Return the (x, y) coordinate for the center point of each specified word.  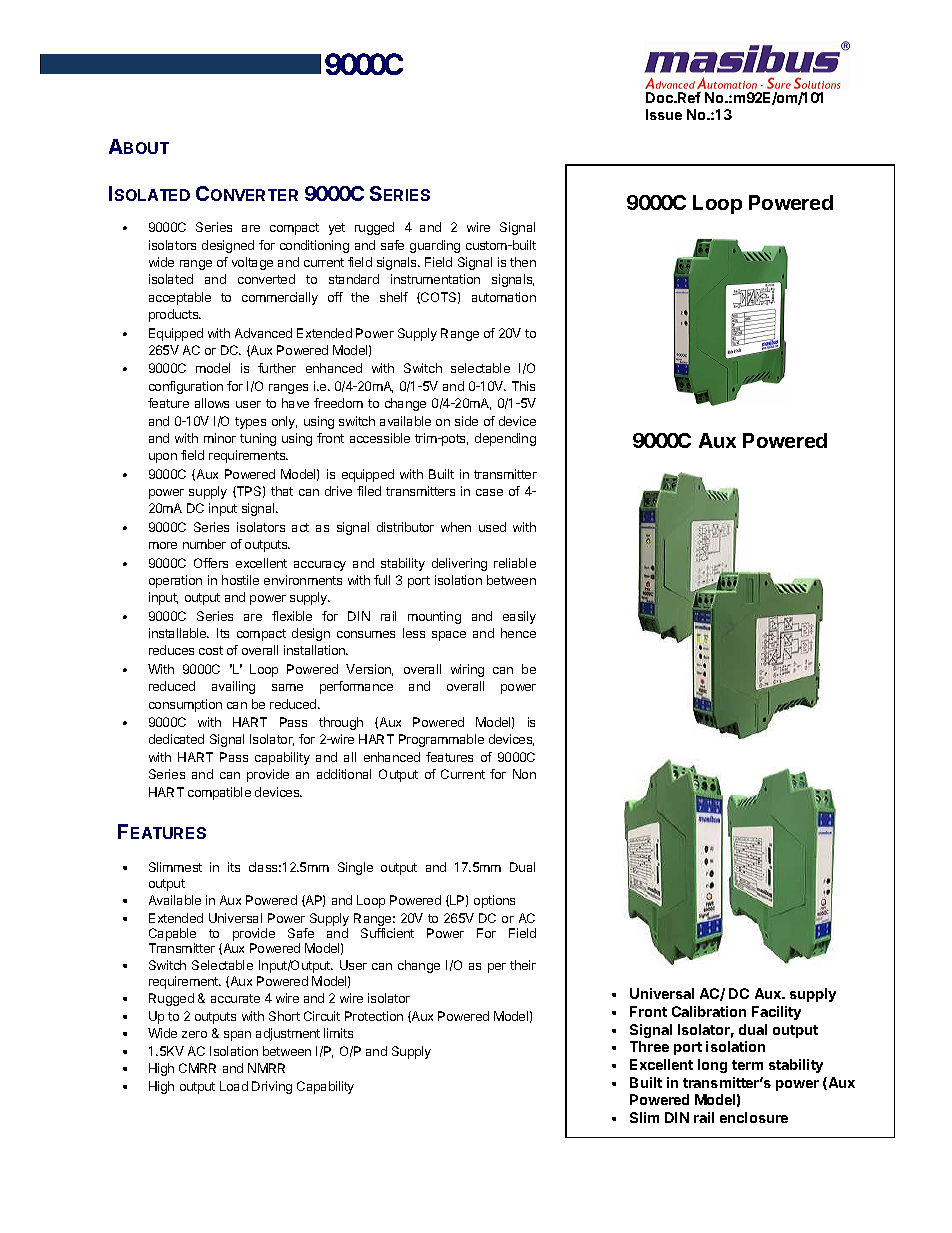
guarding (435, 246)
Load (234, 1086)
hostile (240, 580)
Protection (374, 1016)
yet (337, 229)
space (449, 636)
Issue (664, 114)
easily (519, 617)
